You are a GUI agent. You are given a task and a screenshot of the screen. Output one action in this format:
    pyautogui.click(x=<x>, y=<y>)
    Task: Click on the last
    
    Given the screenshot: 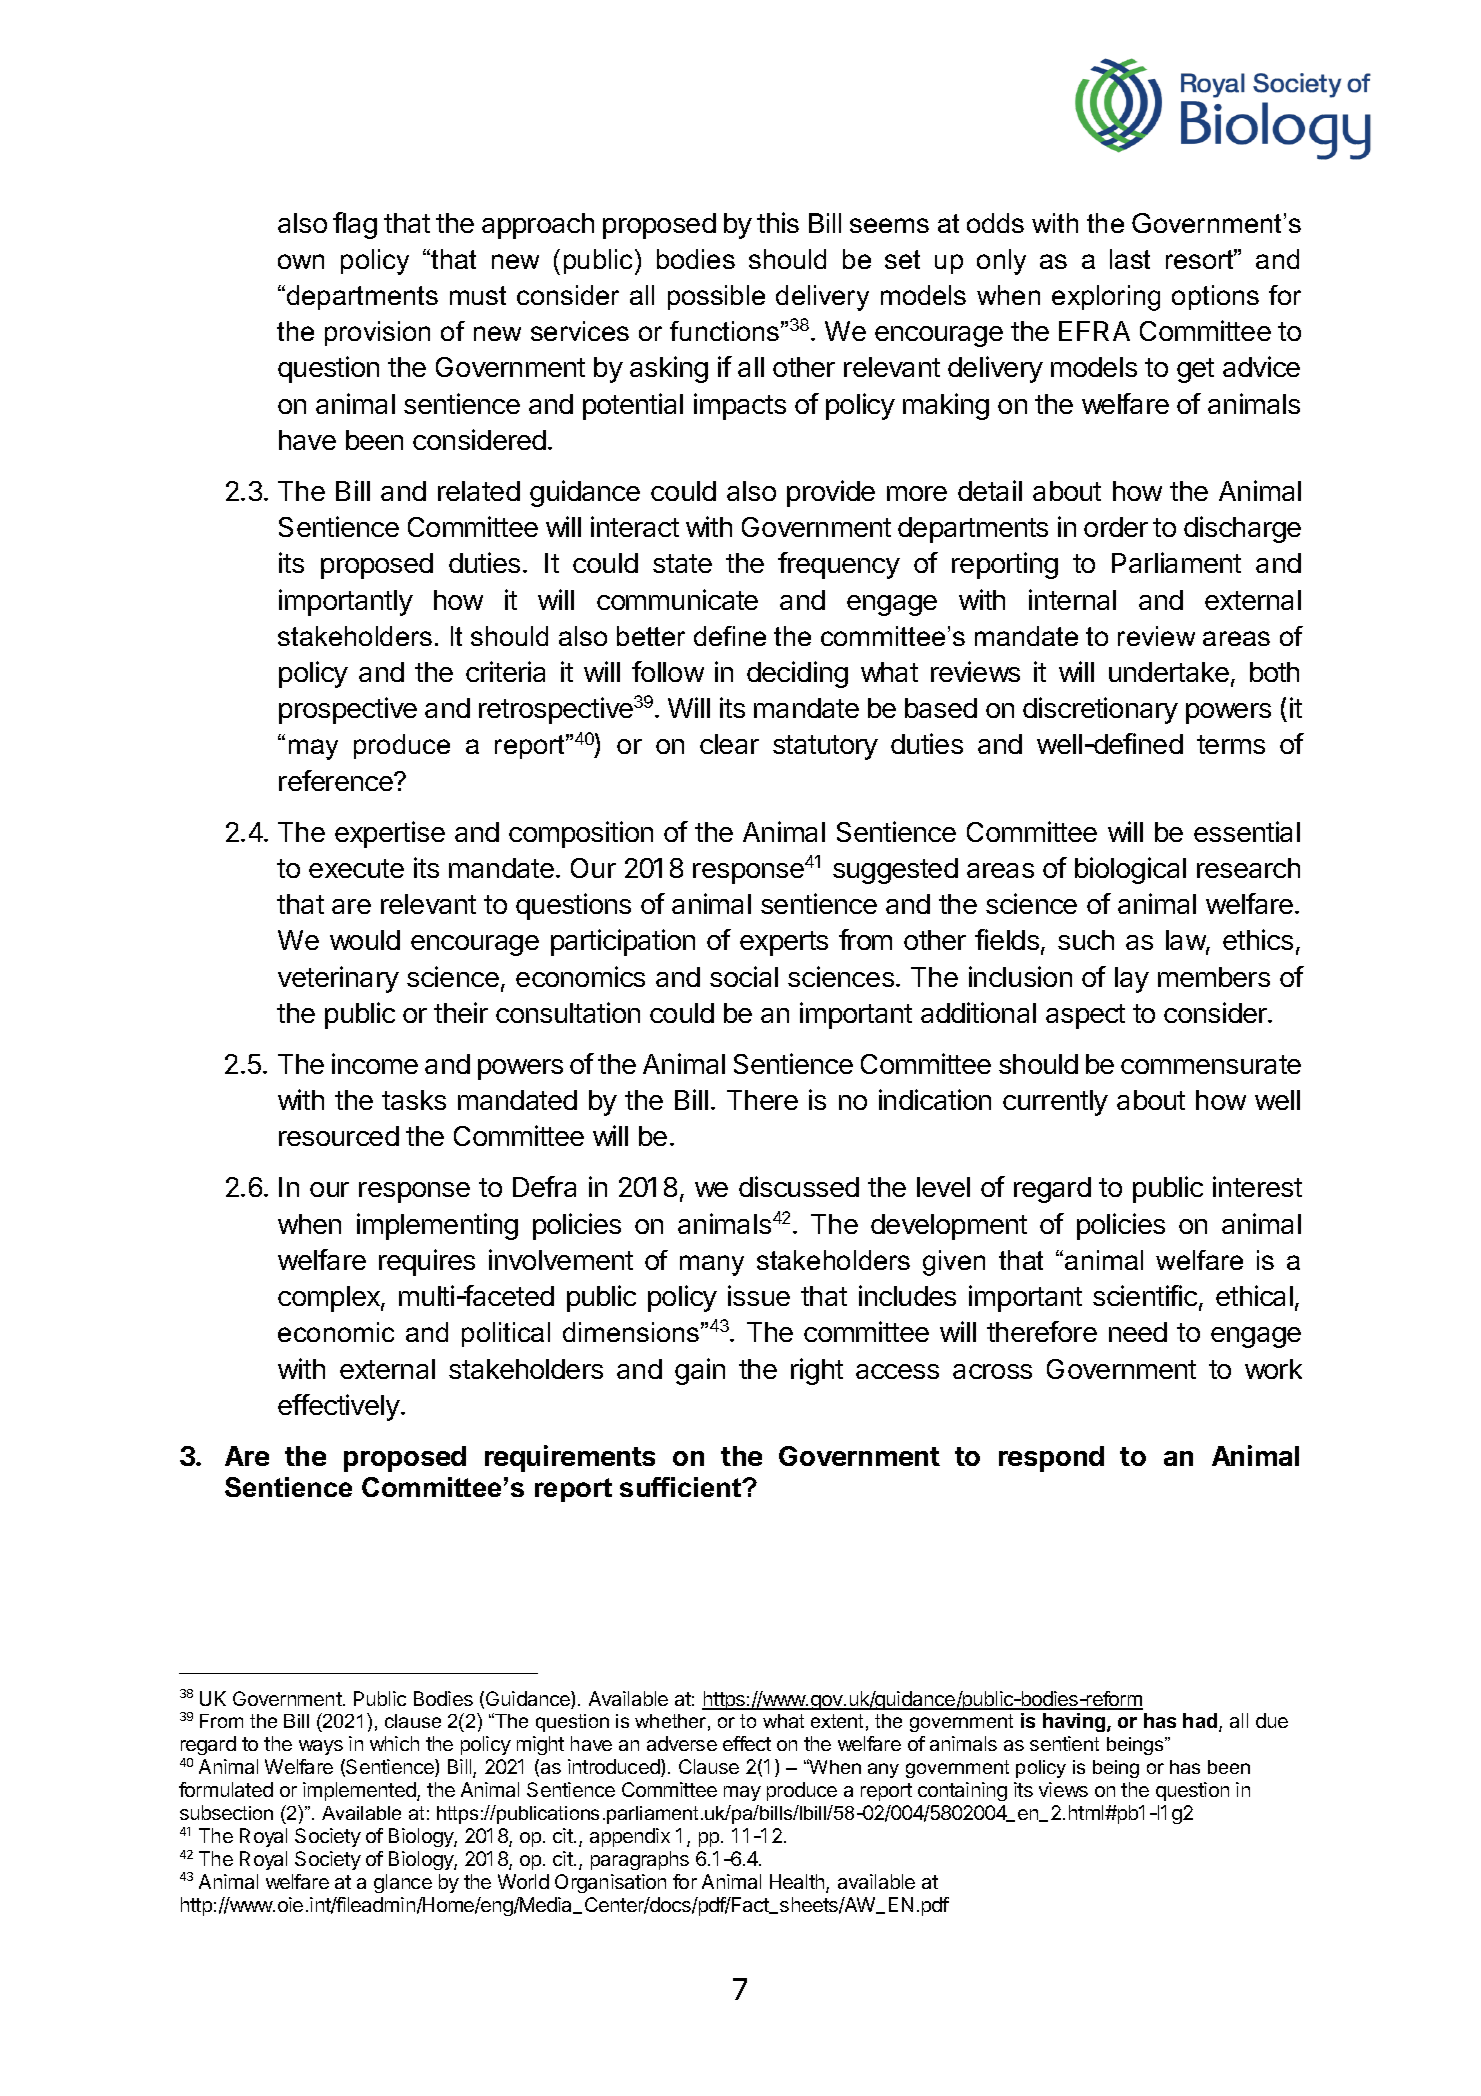 What is the action you would take?
    pyautogui.click(x=1130, y=259)
